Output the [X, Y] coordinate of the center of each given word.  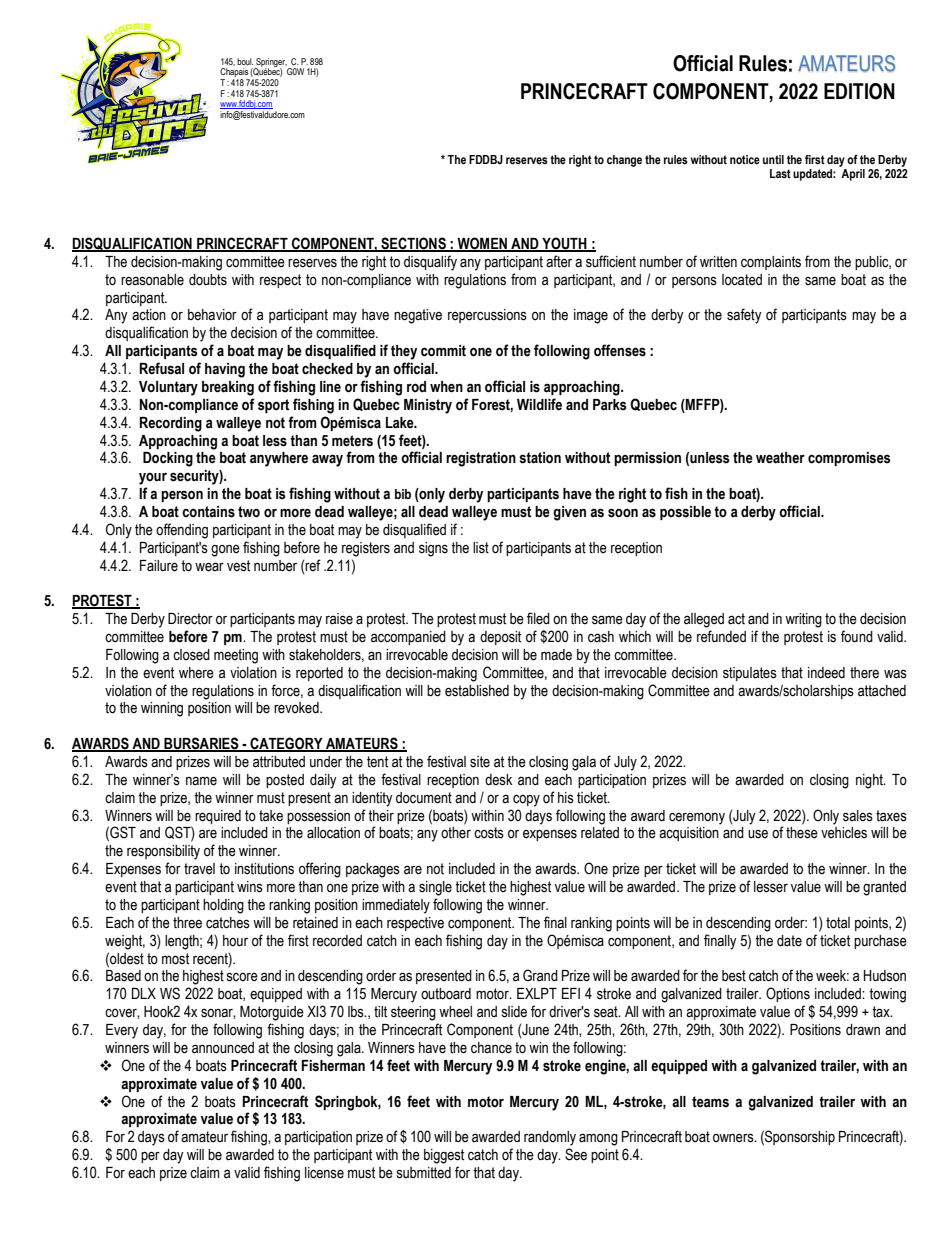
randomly [550, 1138]
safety [744, 316]
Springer [270, 63]
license [324, 1173]
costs [489, 833]
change [624, 161]
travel [199, 869]
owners [734, 1138]
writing [803, 620]
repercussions [487, 316]
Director [190, 619]
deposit [500, 638]
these [802, 833]
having [225, 370]
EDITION [859, 91]
